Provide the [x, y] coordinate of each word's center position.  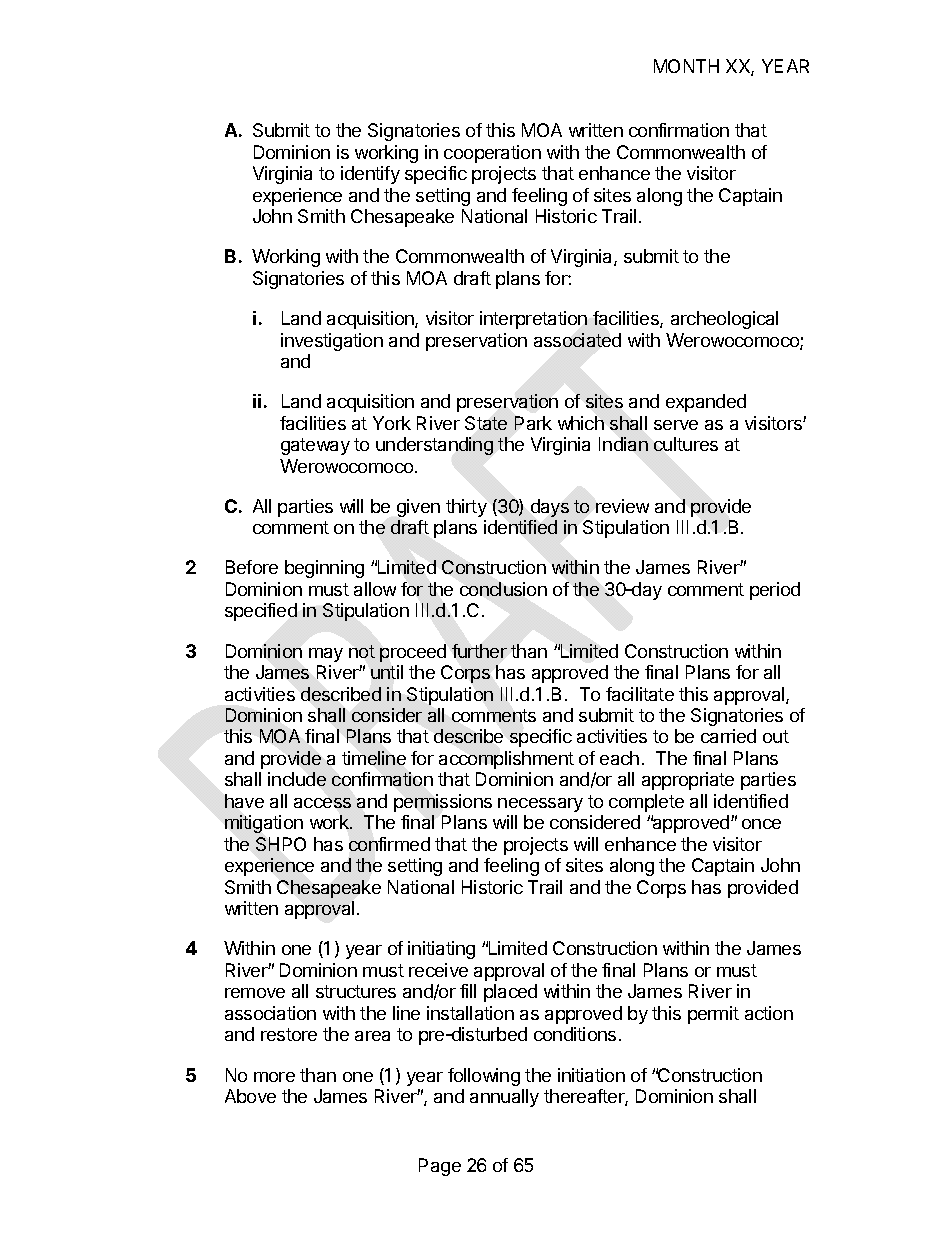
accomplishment [506, 760]
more [274, 1077]
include [297, 779]
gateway [315, 446]
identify [370, 175]
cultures [686, 444]
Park [533, 423]
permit [713, 1015]
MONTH [686, 66]
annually [504, 1098]
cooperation [492, 154]
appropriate [688, 781]
